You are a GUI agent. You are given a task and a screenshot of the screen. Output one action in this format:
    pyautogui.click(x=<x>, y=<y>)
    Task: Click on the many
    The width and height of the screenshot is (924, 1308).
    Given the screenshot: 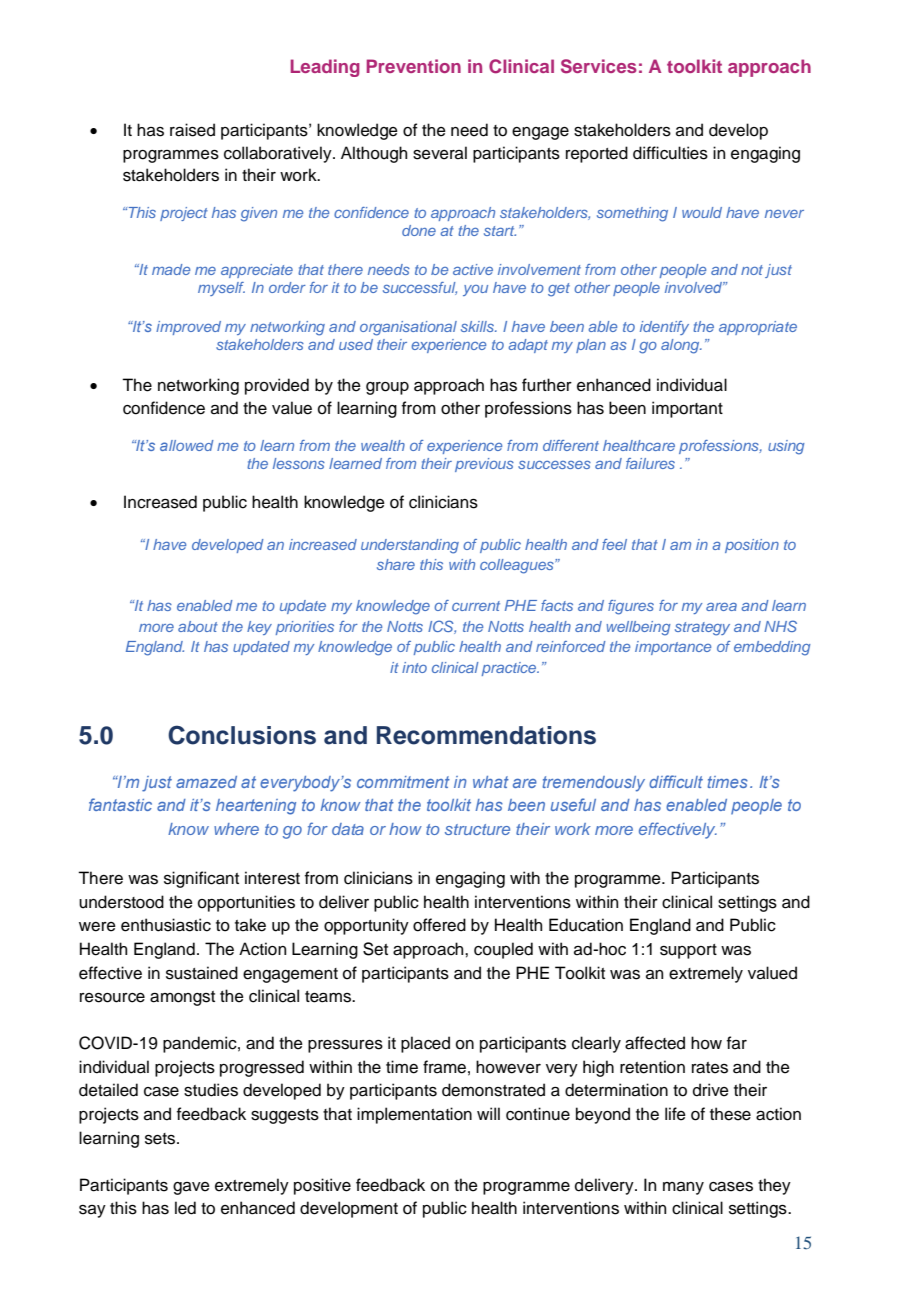 What is the action you would take?
    pyautogui.click(x=683, y=1188)
